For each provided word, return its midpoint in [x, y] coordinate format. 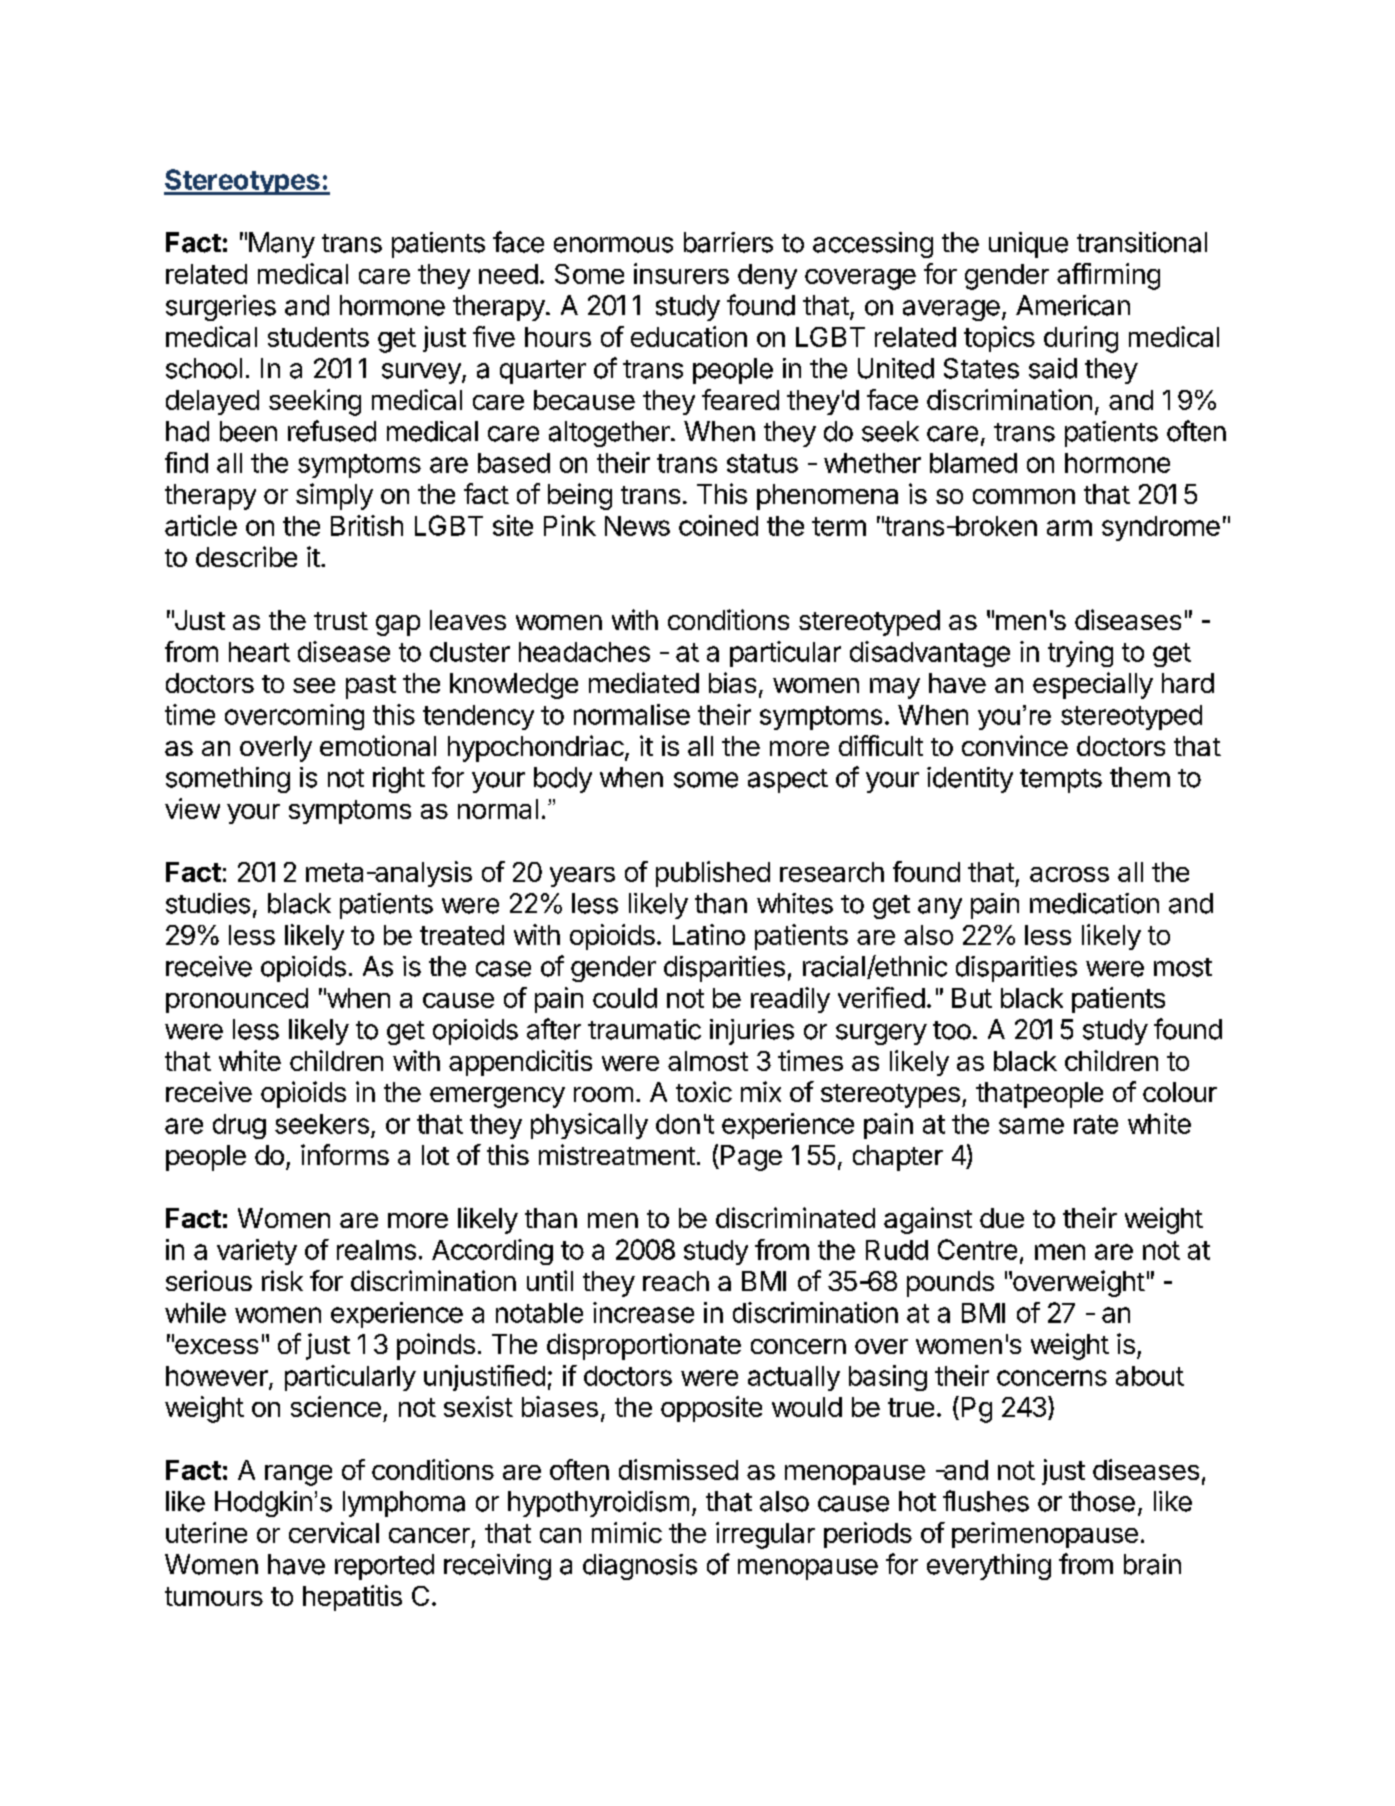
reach [676, 1281]
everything [989, 1567]
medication [1094, 903]
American [1073, 305]
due [1002, 1218]
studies [208, 903]
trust [341, 621]
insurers [681, 273]
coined [718, 525]
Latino [709, 934]
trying [1080, 654]
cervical [334, 1532]
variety [257, 1252]
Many [282, 245]
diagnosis [640, 1567]
